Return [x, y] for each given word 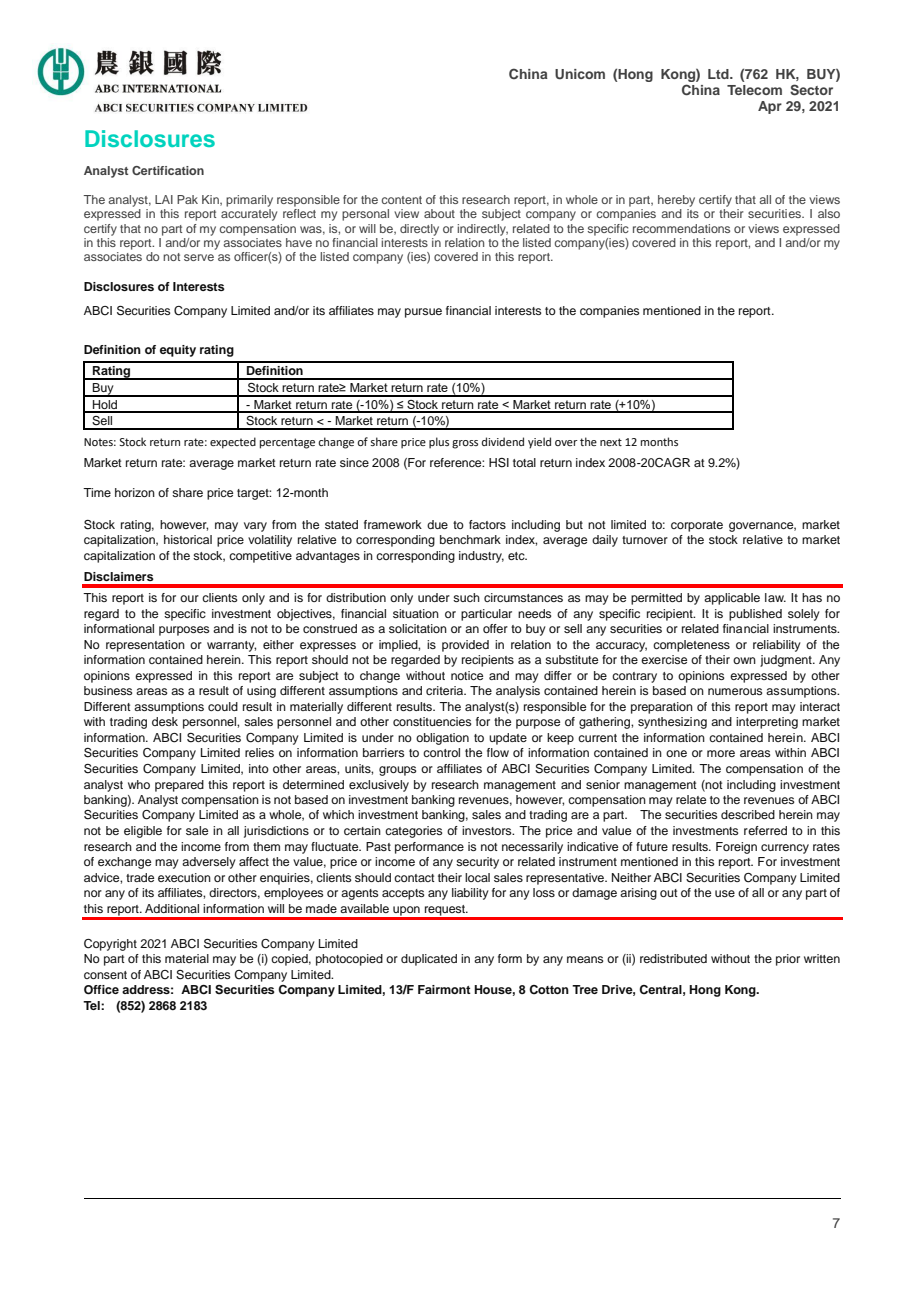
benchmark [470, 539]
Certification [168, 170]
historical [188, 539]
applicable [732, 599]
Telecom [754, 90]
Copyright [110, 945]
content [402, 200]
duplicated [429, 960]
